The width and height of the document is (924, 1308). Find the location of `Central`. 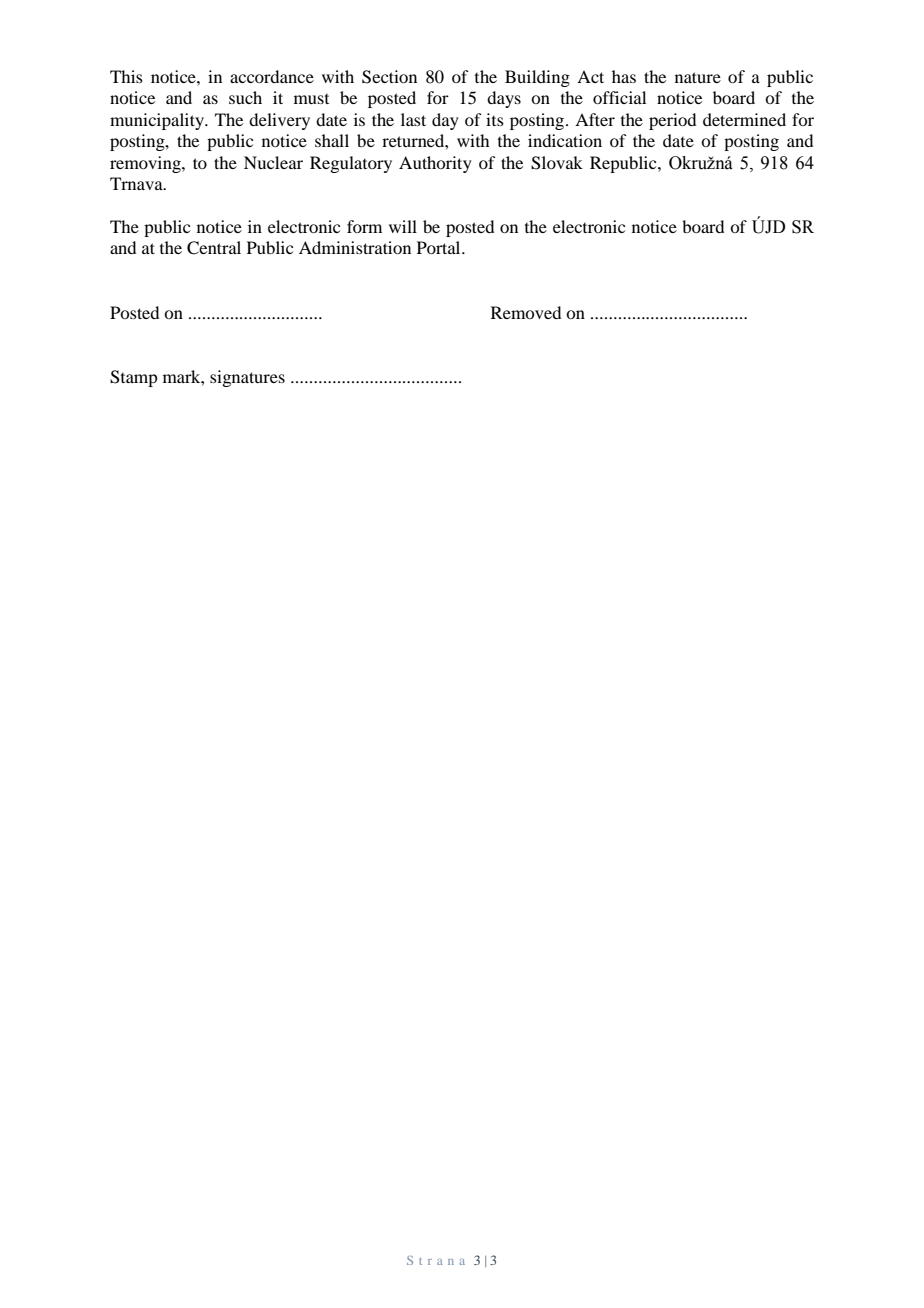

Central is located at coordinates (214, 248).
